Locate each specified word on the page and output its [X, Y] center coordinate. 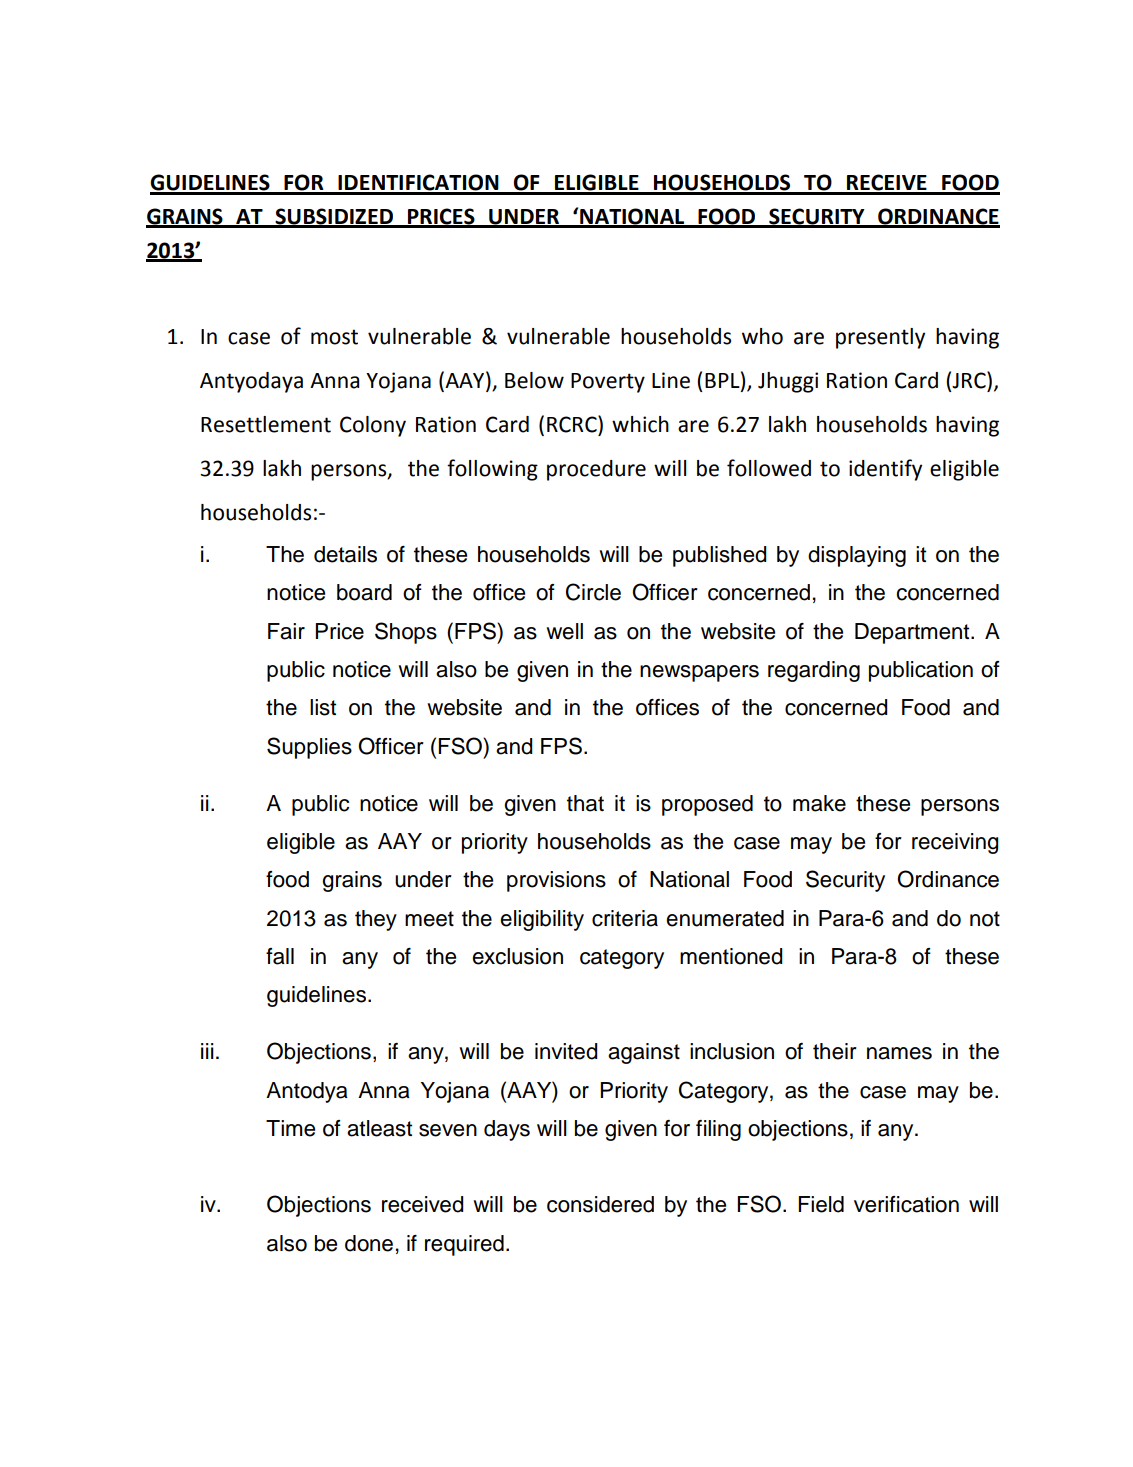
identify [885, 470]
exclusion [517, 956]
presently [880, 338]
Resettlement [266, 424]
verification [906, 1204]
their [835, 1051]
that [585, 803]
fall [280, 956]
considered [600, 1204]
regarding [814, 671]
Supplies [309, 748]
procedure [596, 470]
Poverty [608, 383]
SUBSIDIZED [335, 217]
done [369, 1243]
